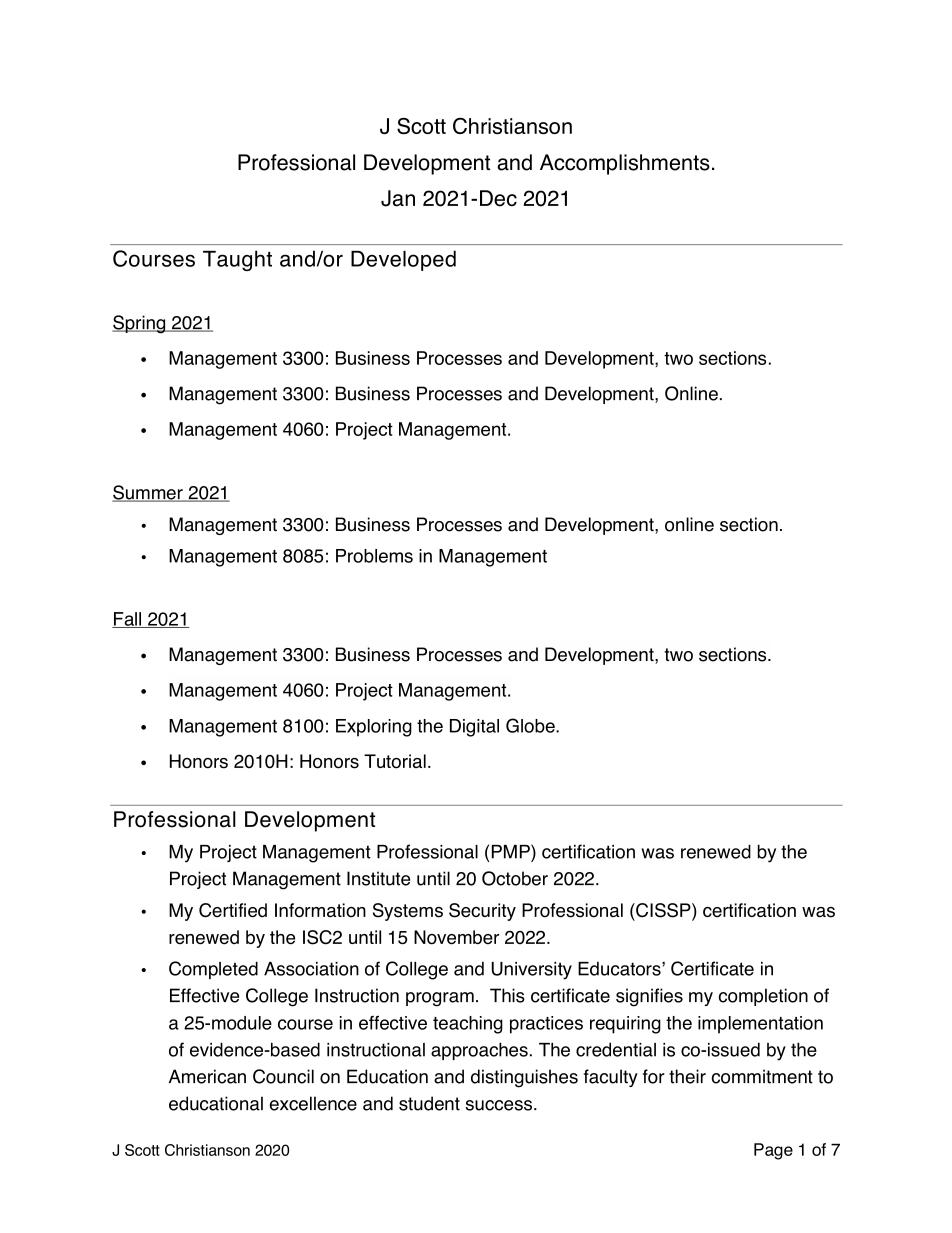 The width and height of the image is (952, 1233). I want to click on Summer, so click(148, 493).
